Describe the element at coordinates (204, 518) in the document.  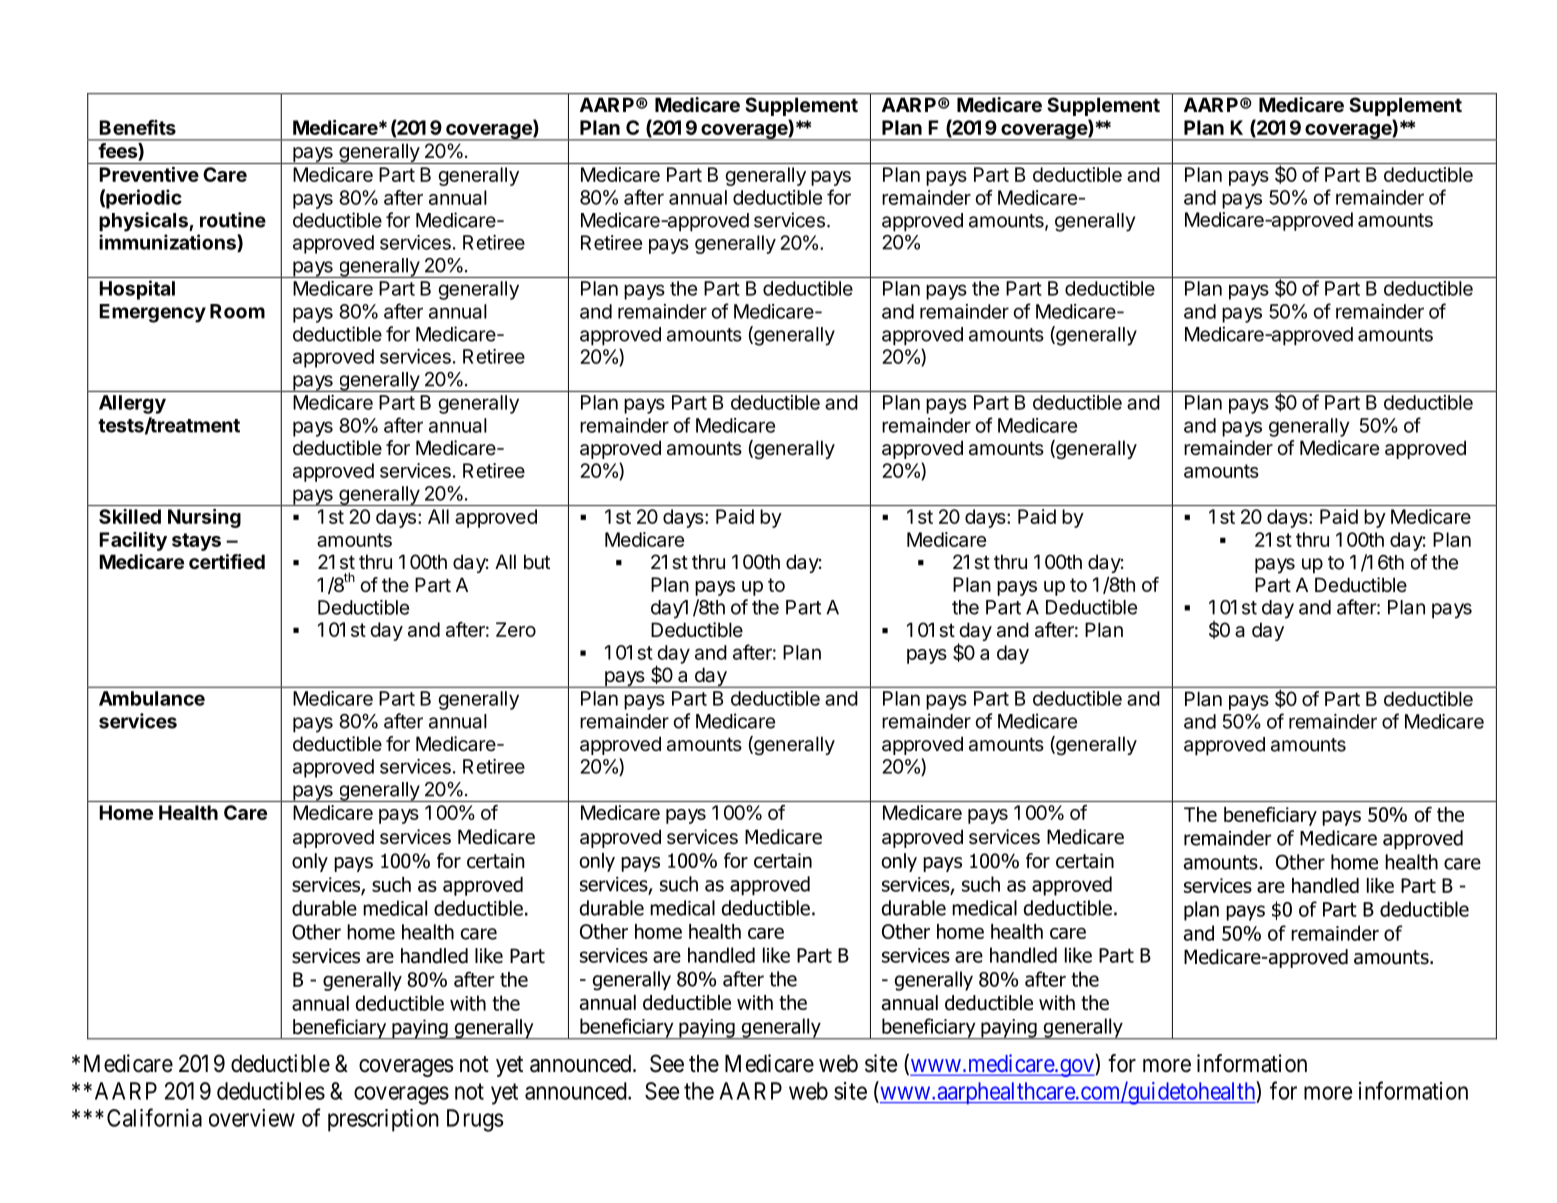
I see `Nursing` at that location.
